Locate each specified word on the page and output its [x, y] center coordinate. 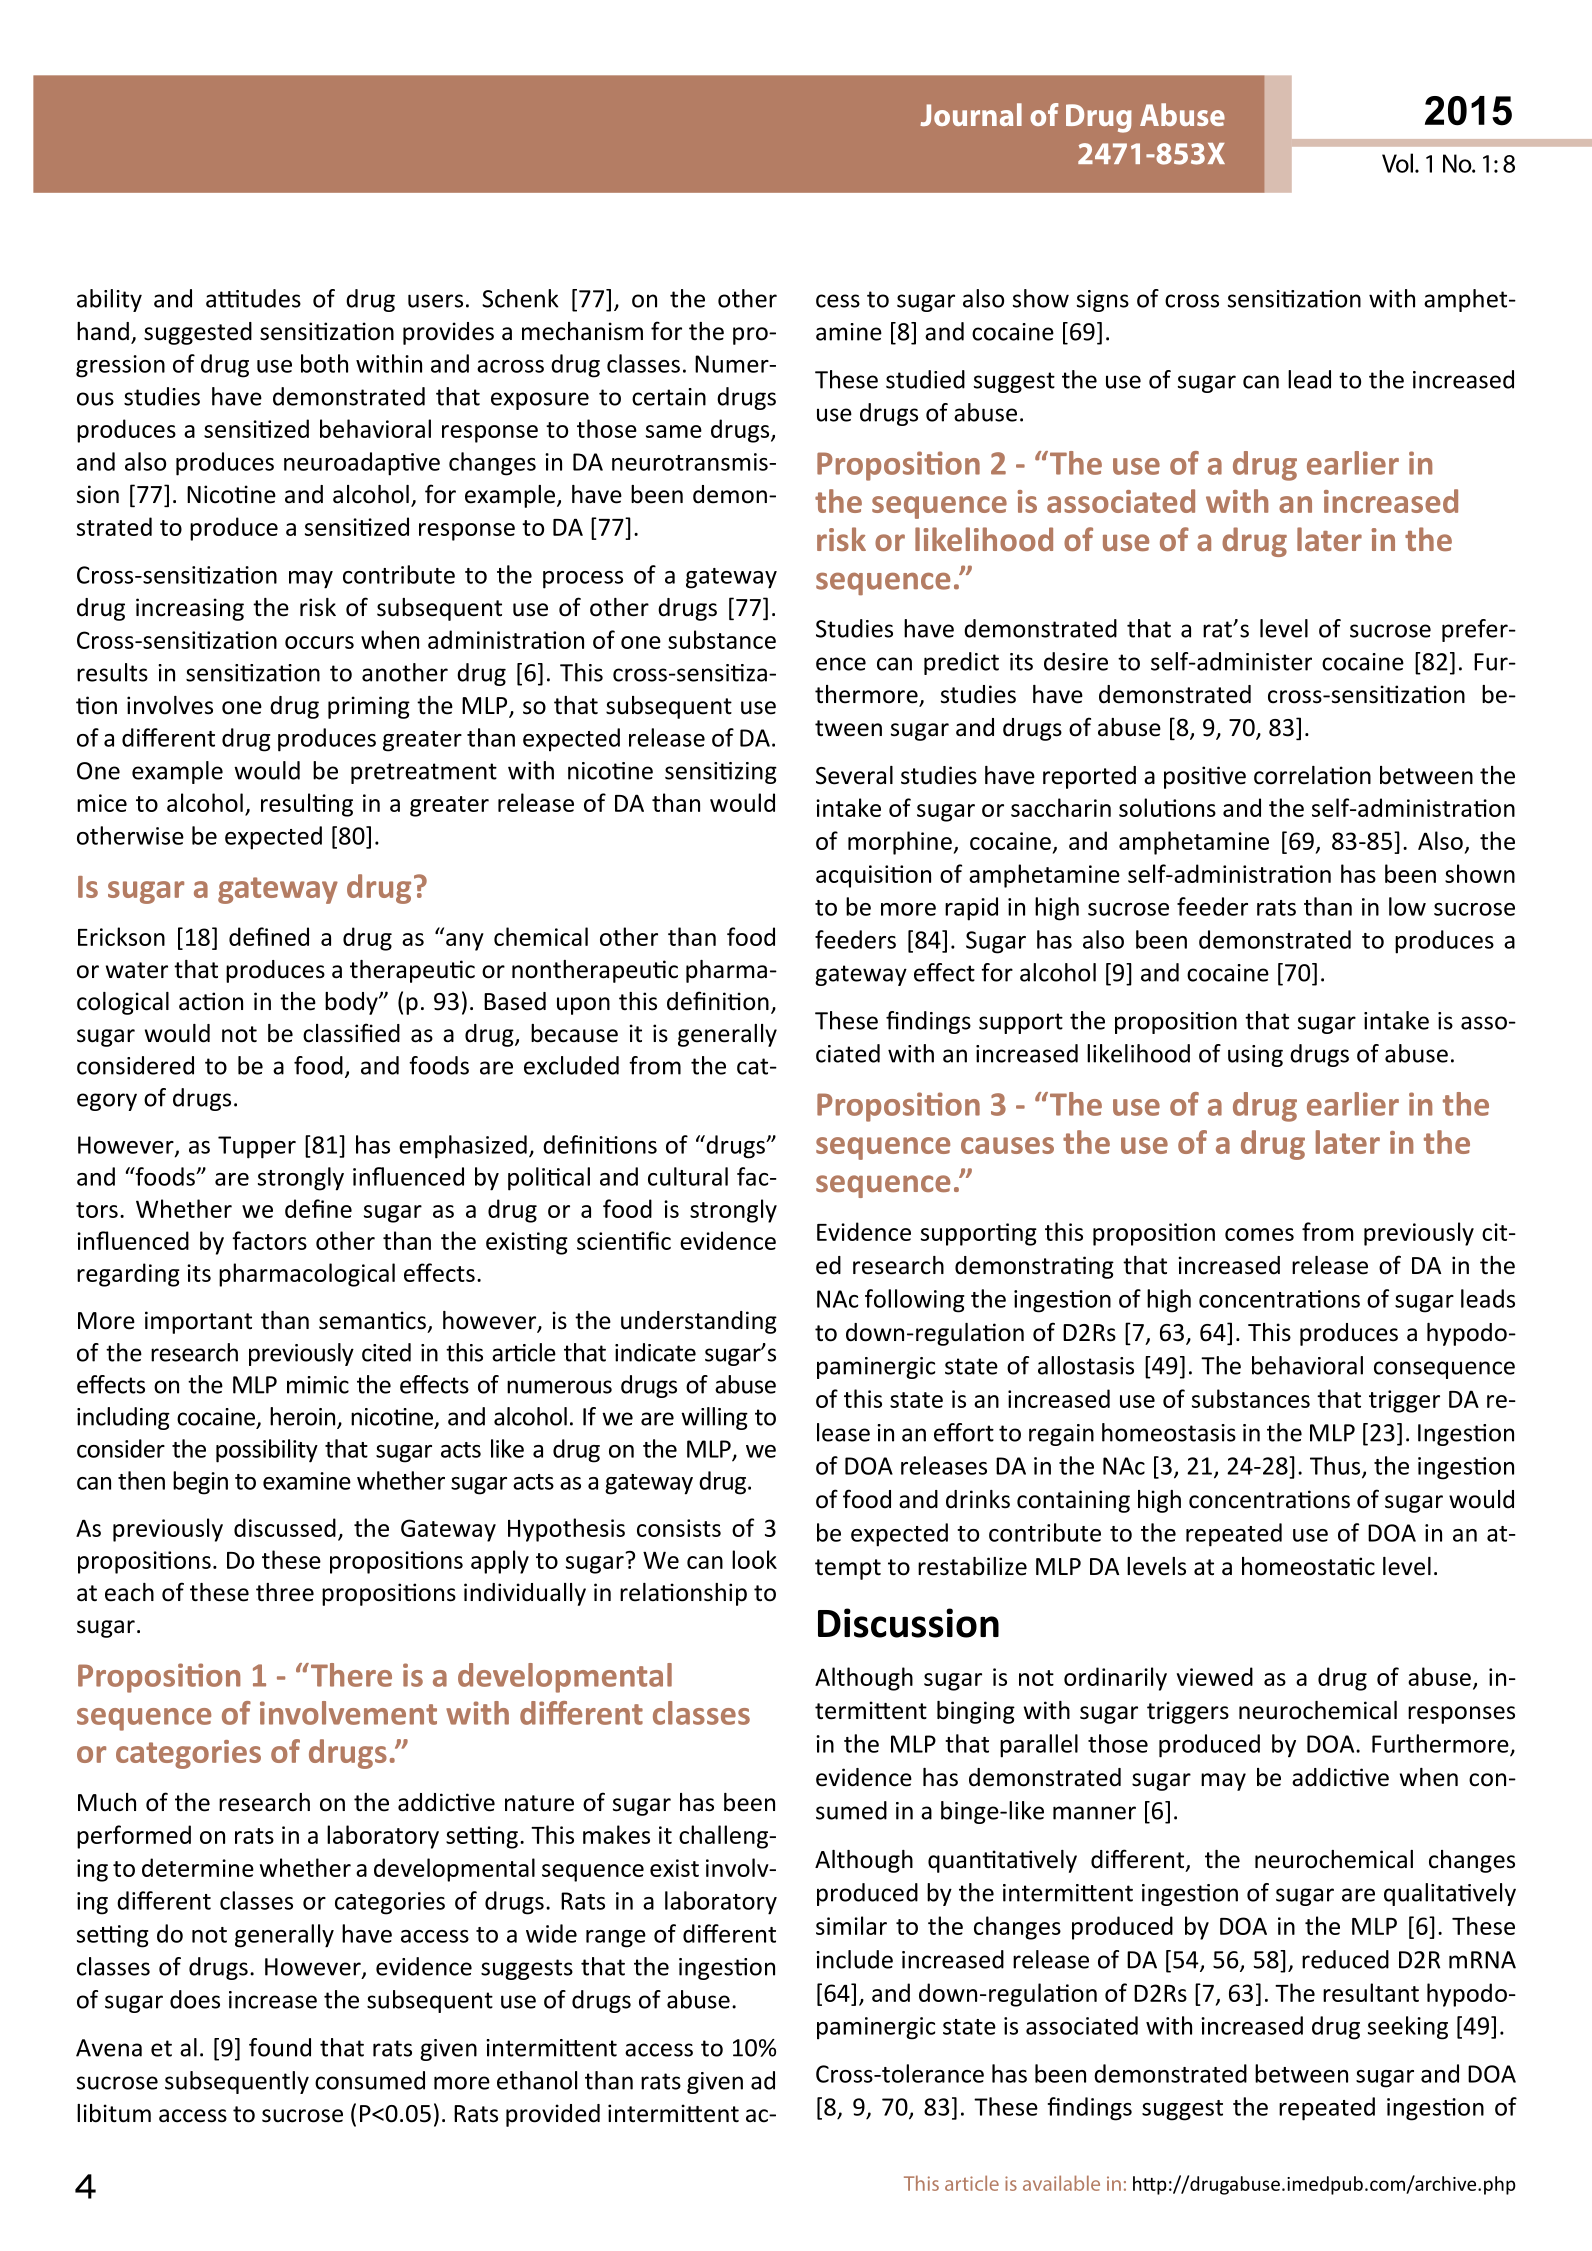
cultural [688, 1176]
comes [1259, 1234]
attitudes [253, 298]
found [280, 2047]
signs [1103, 301]
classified [351, 1033]
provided [553, 2115]
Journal [971, 114]
